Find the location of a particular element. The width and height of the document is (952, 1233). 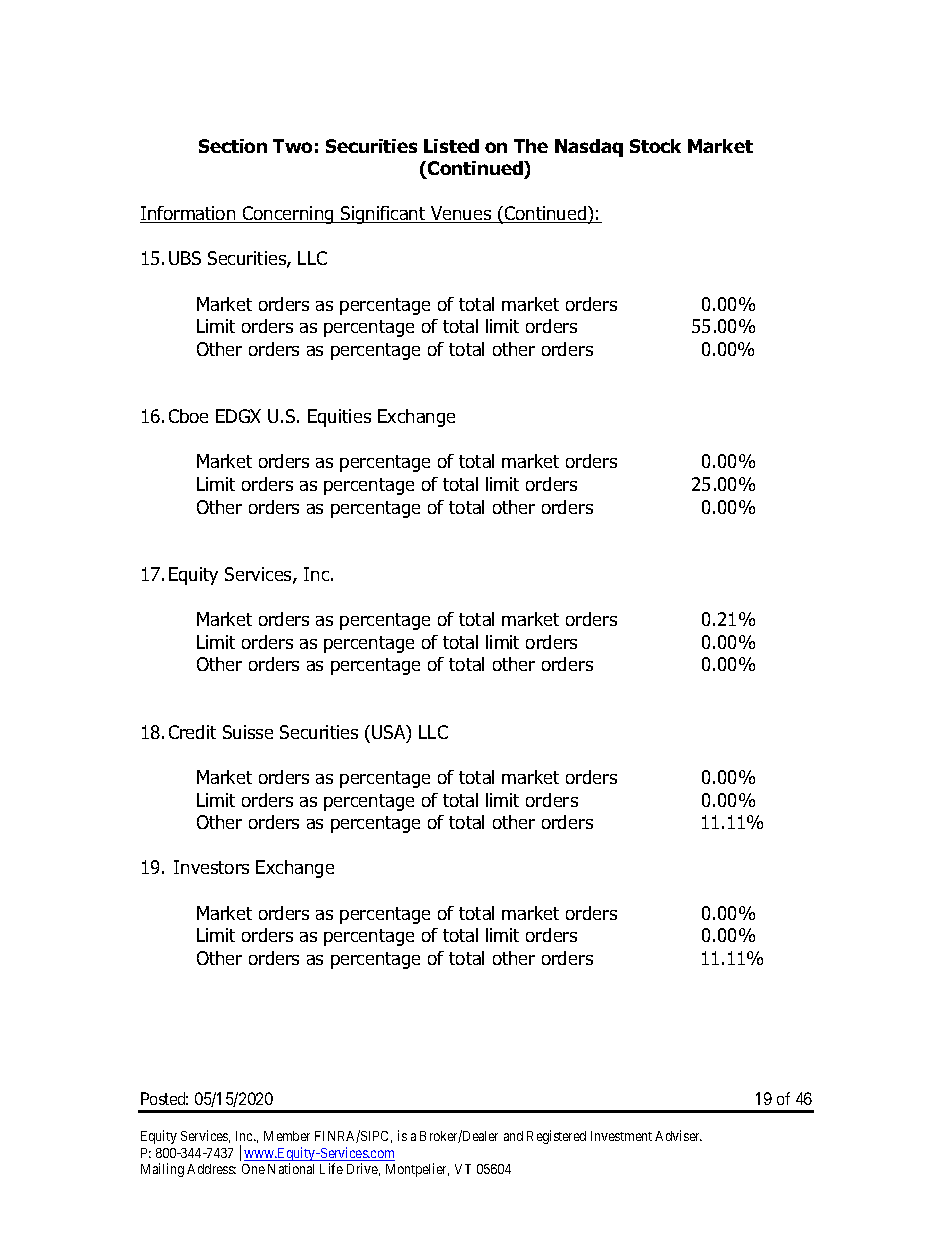

Equities is located at coordinates (339, 418).
